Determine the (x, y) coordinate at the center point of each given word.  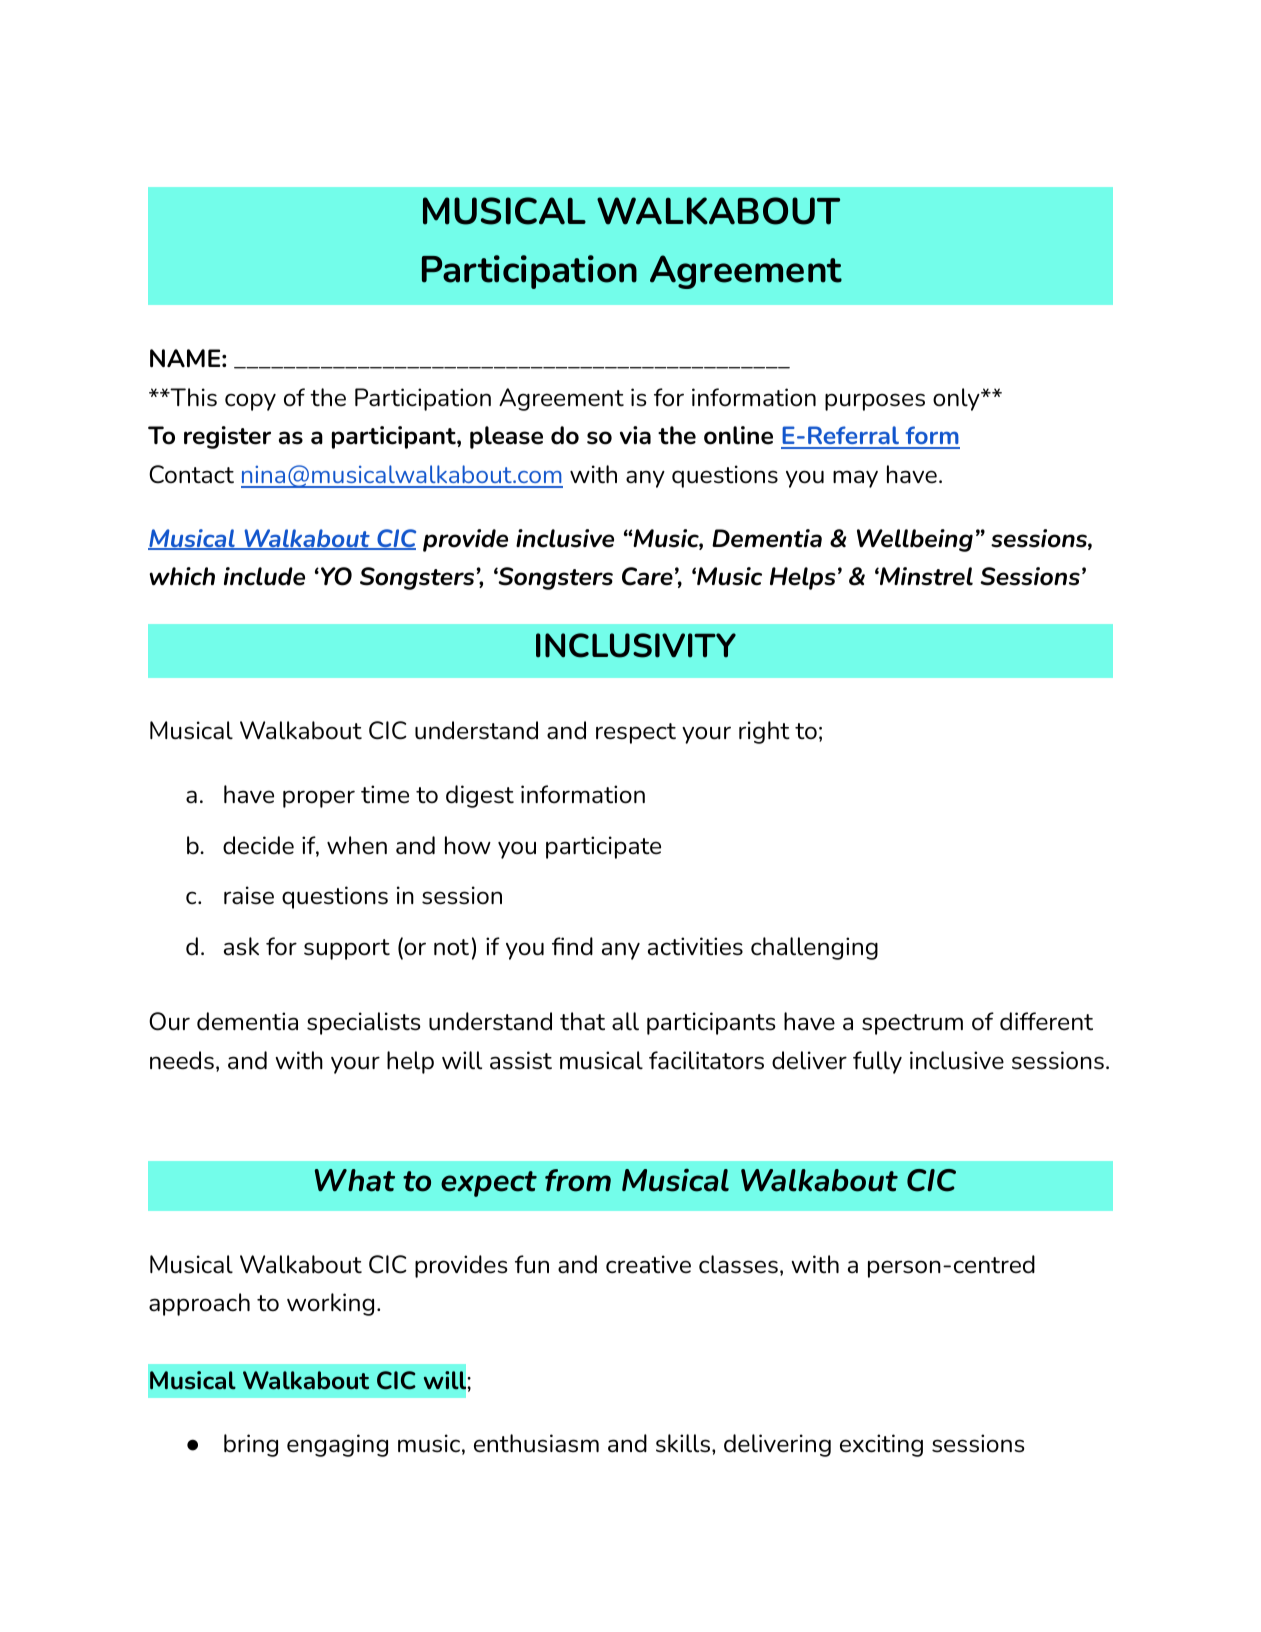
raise (249, 895)
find (572, 946)
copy (250, 402)
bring (251, 1445)
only (957, 399)
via (635, 435)
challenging (814, 948)
